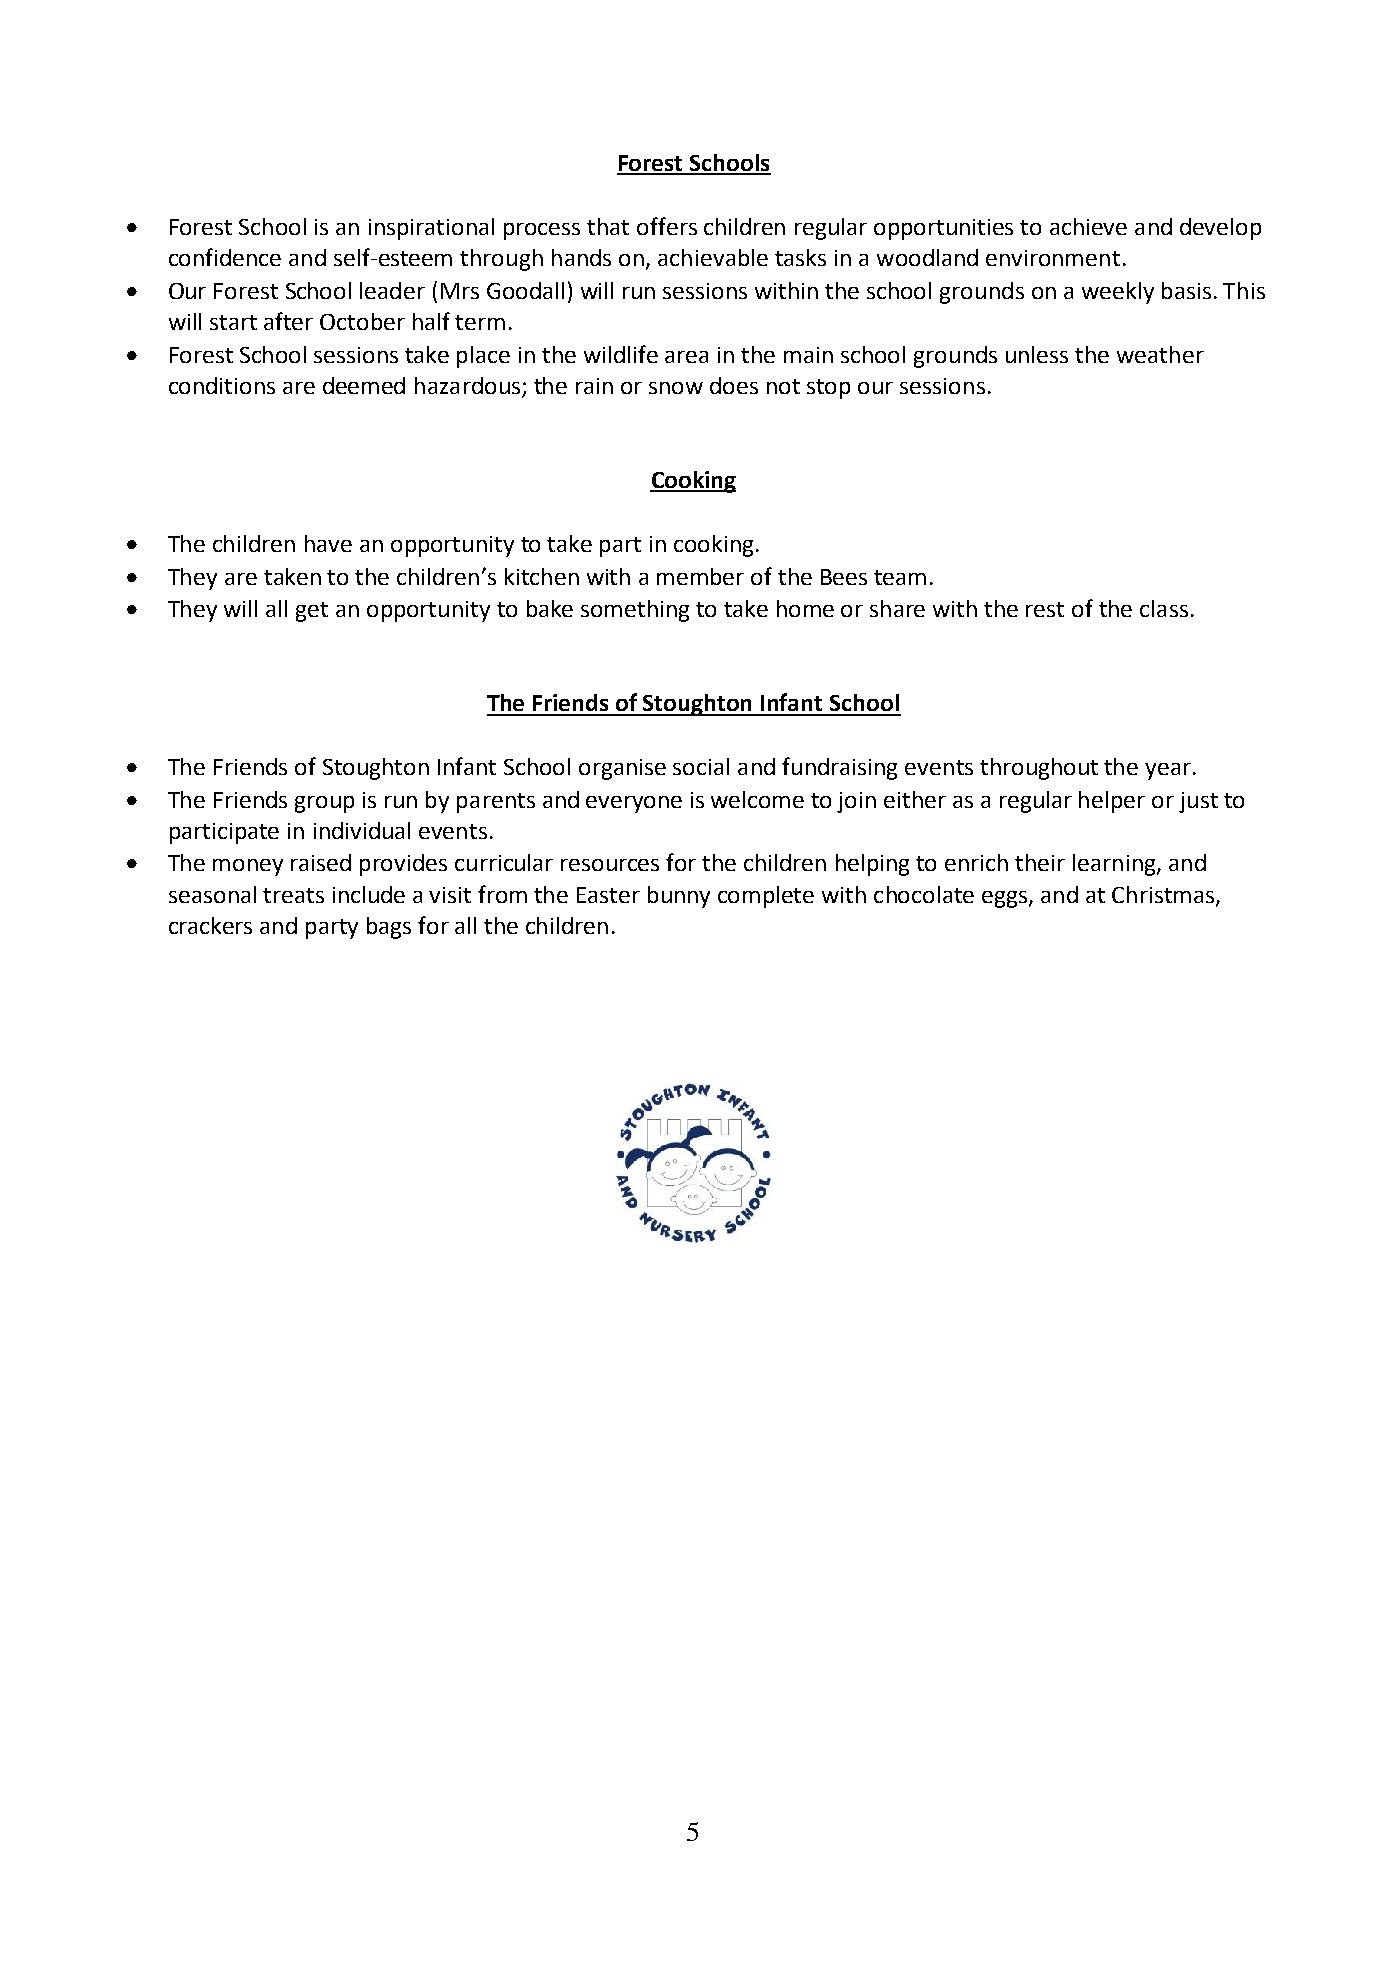 The width and height of the document is (1387, 1962). Describe the element at coordinates (1164, 608) in the document. I see `class` at that location.
